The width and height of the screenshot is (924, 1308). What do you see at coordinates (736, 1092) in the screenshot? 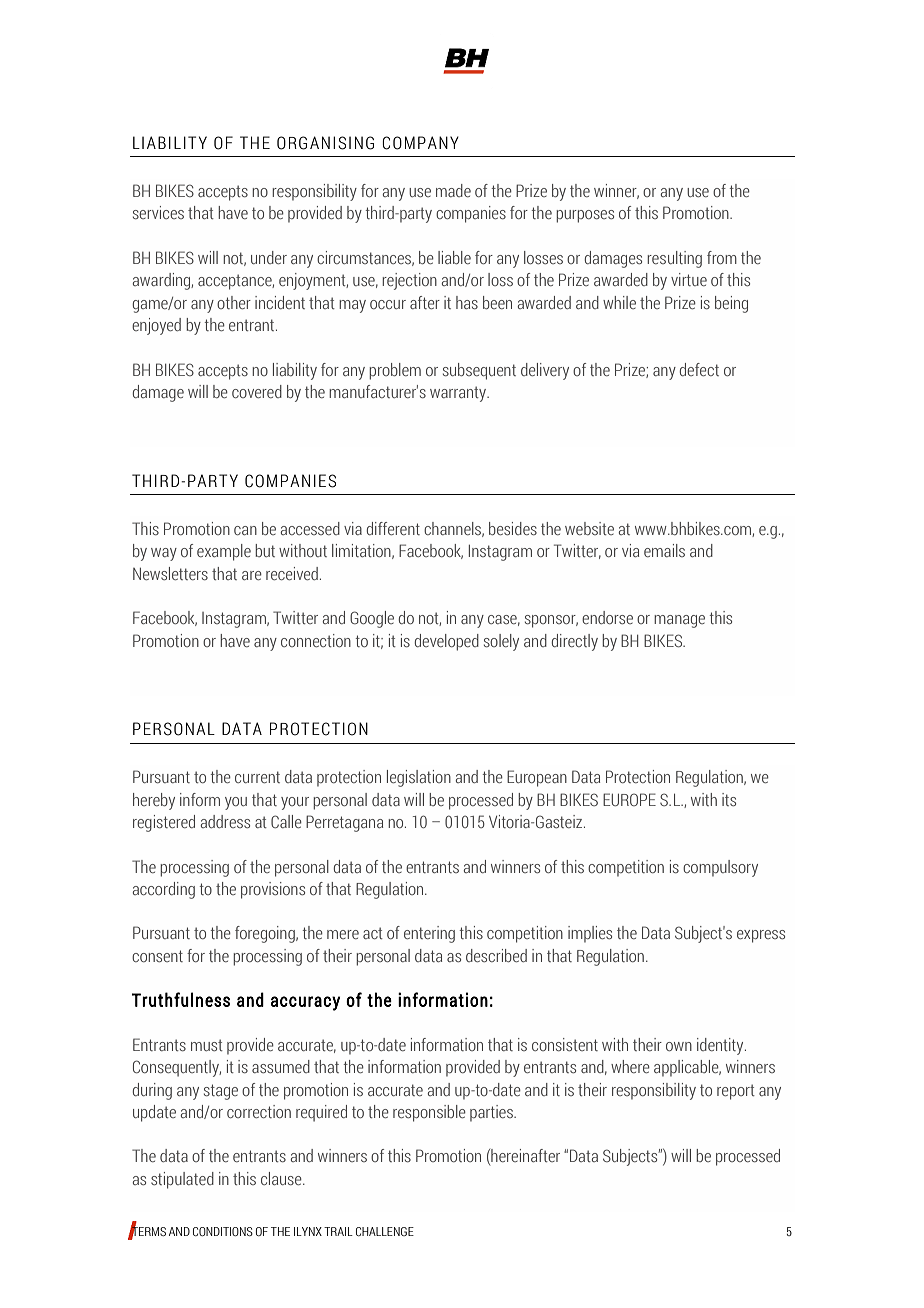
I see `report` at bounding box center [736, 1092].
